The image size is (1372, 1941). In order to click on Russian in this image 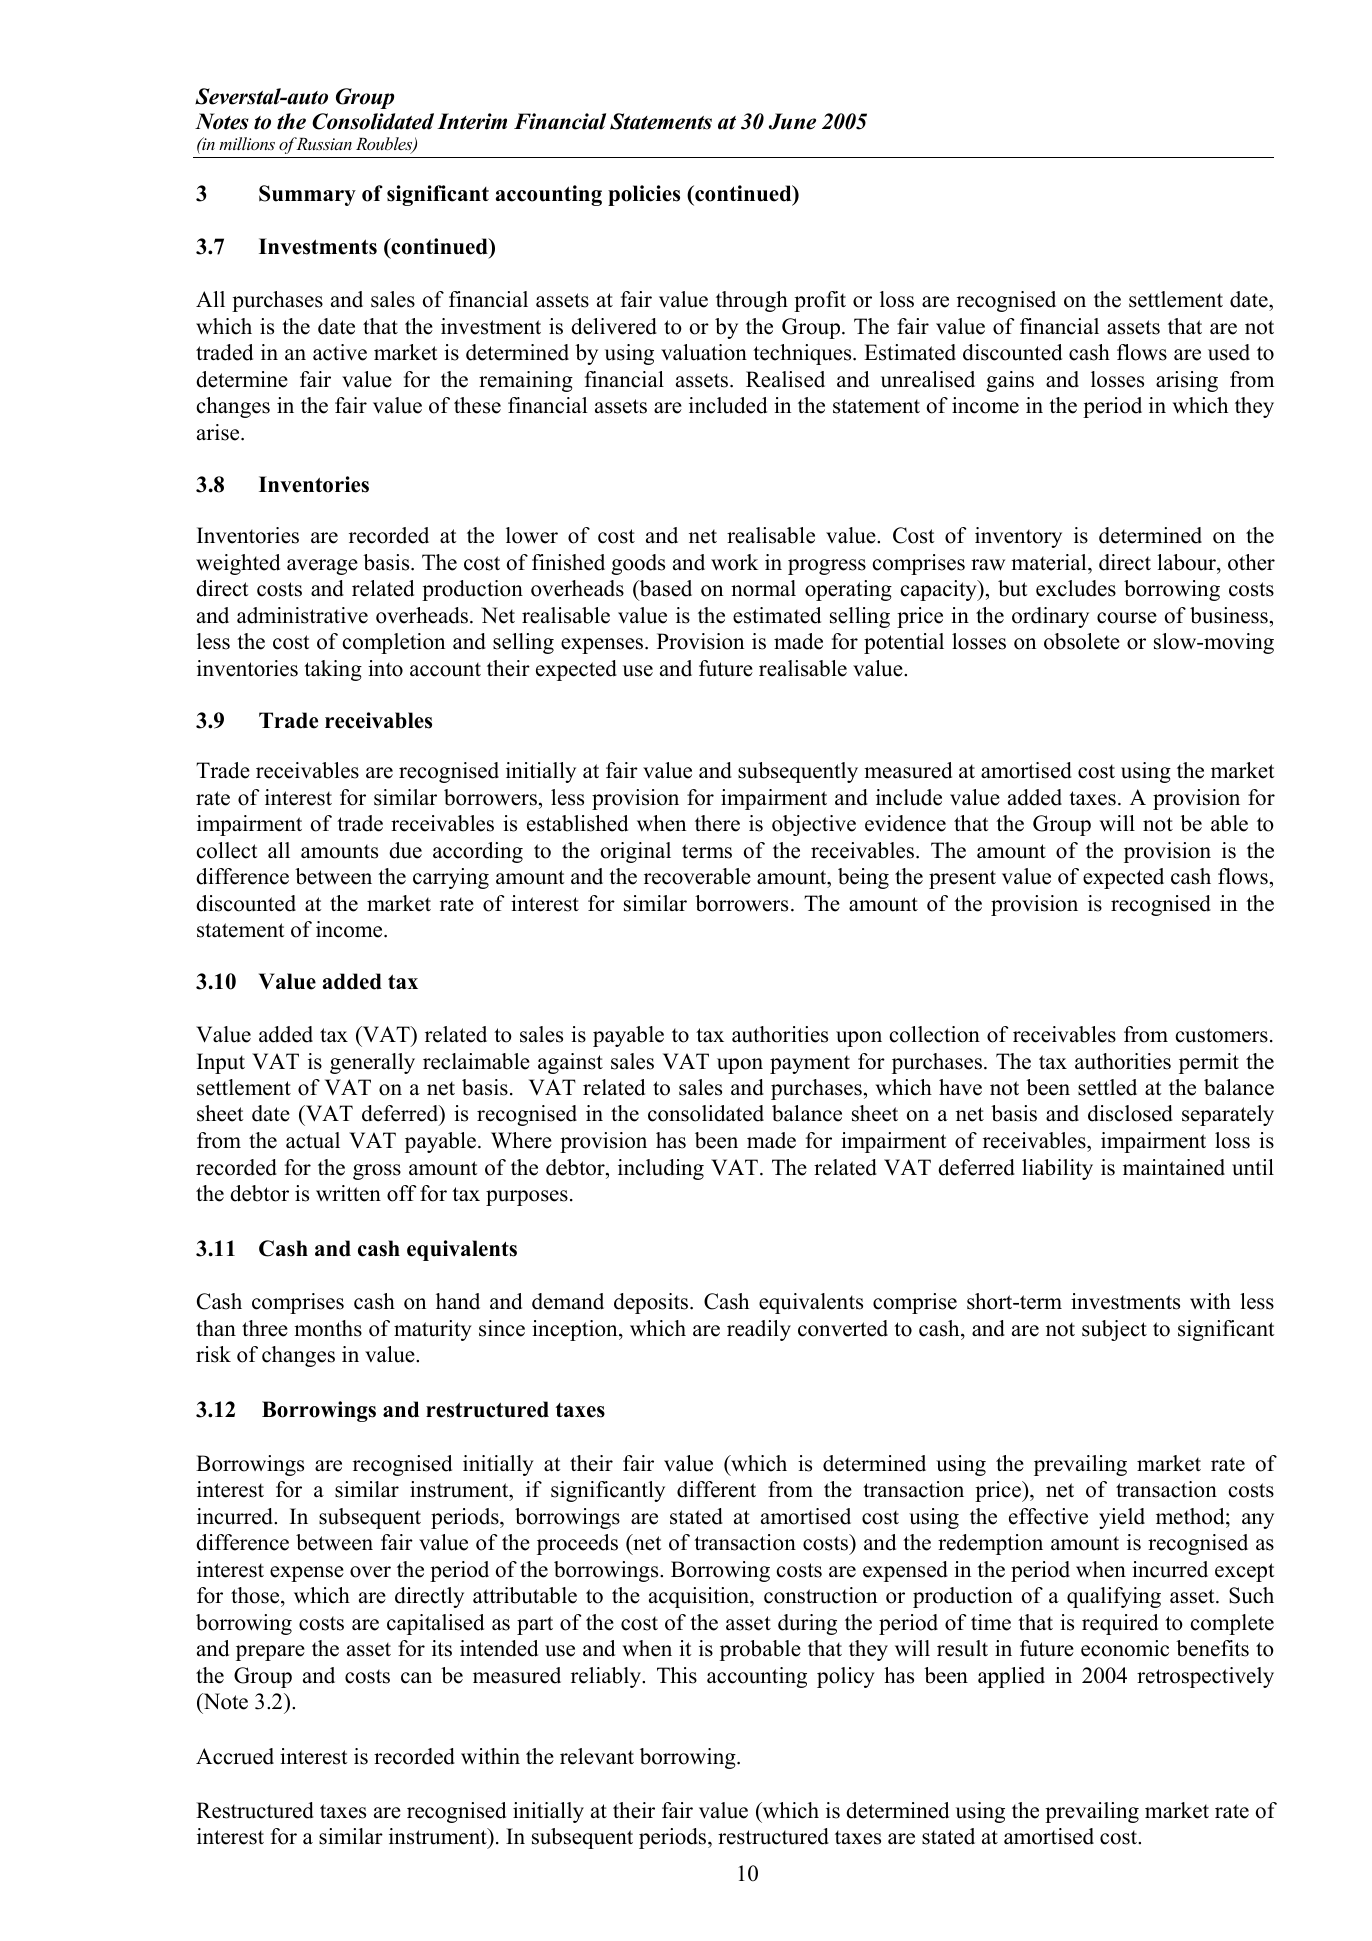, I will do `click(323, 143)`.
